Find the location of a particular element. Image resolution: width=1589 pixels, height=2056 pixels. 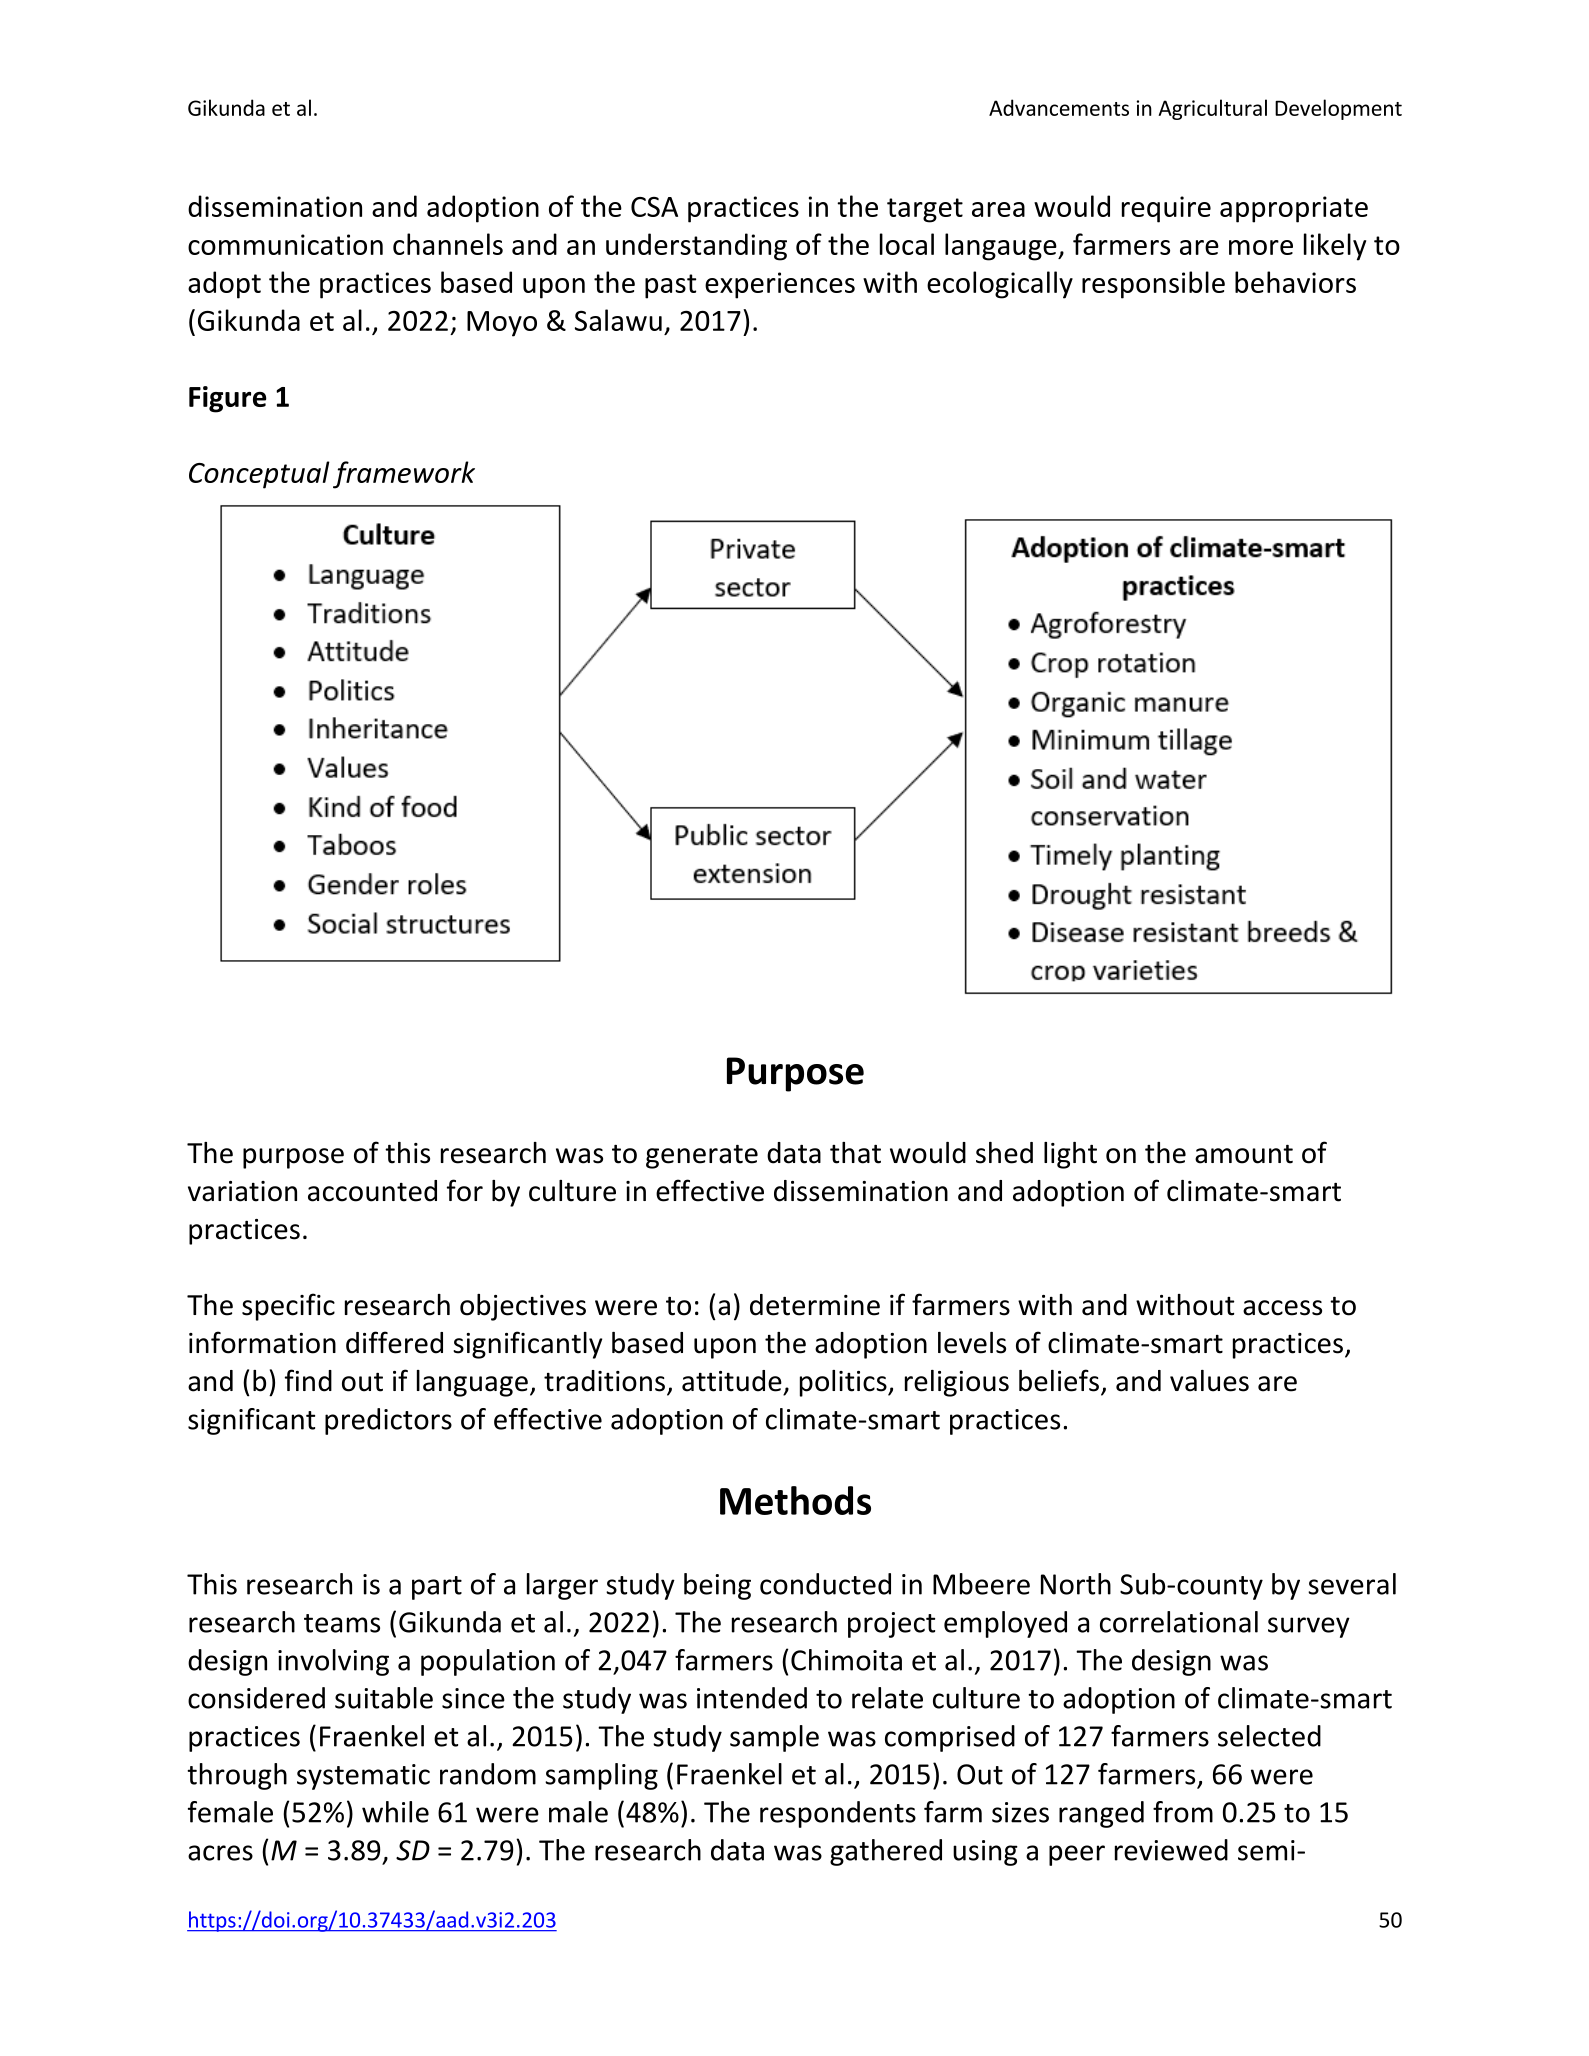

amount is located at coordinates (1244, 1154).
